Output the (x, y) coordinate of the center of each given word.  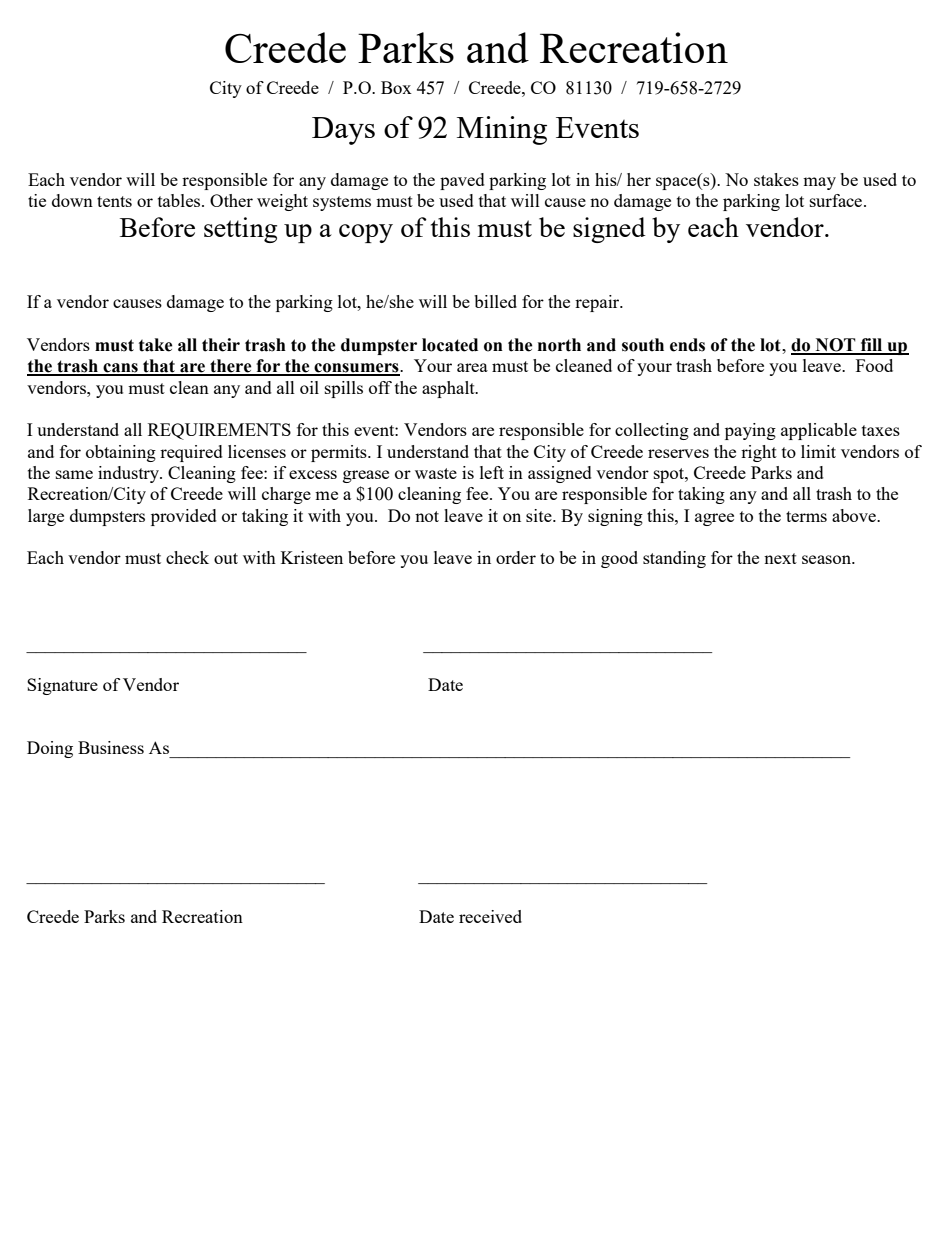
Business (111, 747)
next (780, 558)
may (819, 183)
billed (495, 301)
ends (687, 345)
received (490, 916)
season (827, 559)
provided (184, 517)
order (516, 557)
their (221, 345)
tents (114, 201)
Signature (62, 686)
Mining (502, 130)
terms (806, 516)
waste (436, 473)
